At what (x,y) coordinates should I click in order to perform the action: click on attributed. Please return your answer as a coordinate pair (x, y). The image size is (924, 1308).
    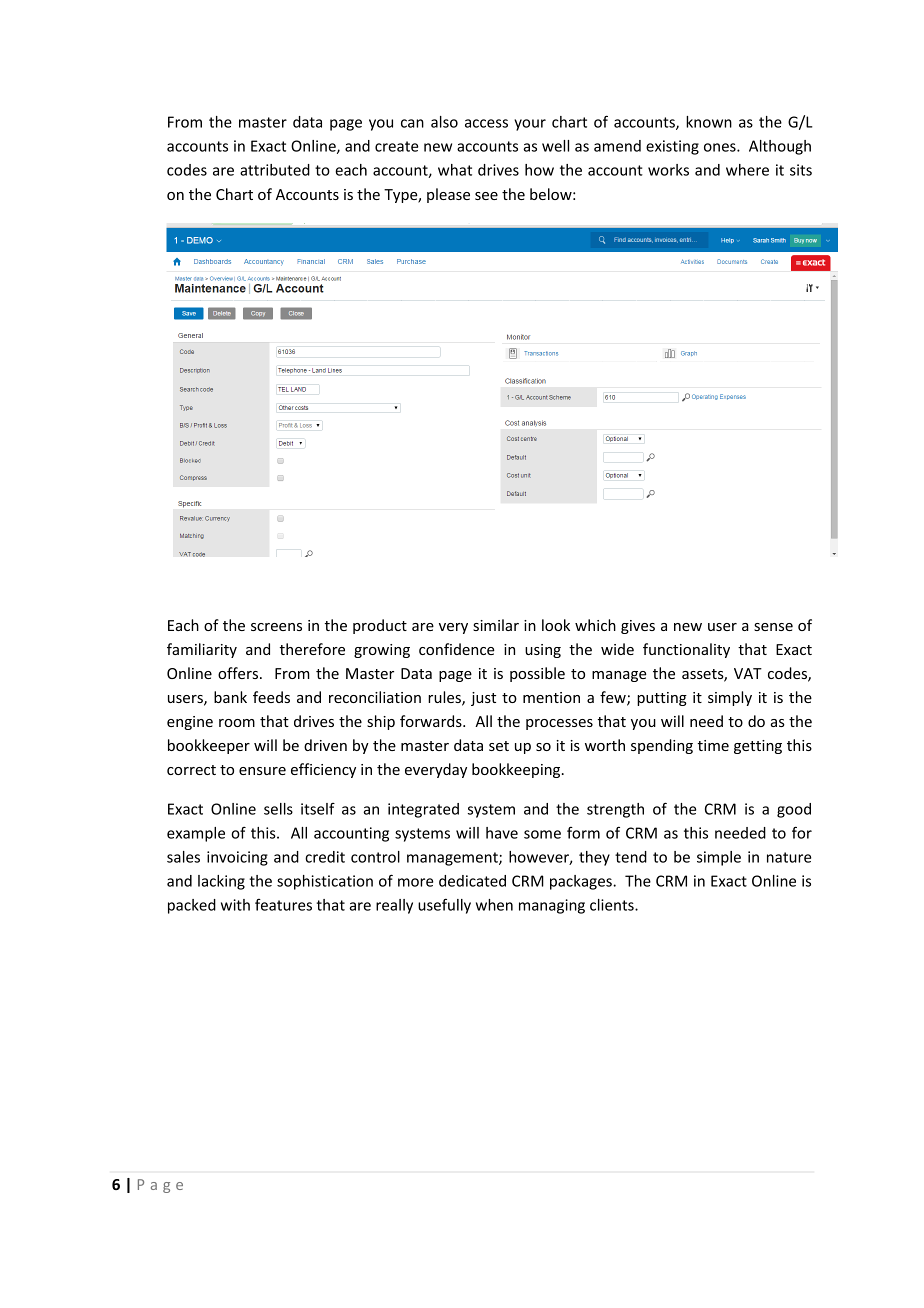
    Looking at the image, I should click on (275, 170).
